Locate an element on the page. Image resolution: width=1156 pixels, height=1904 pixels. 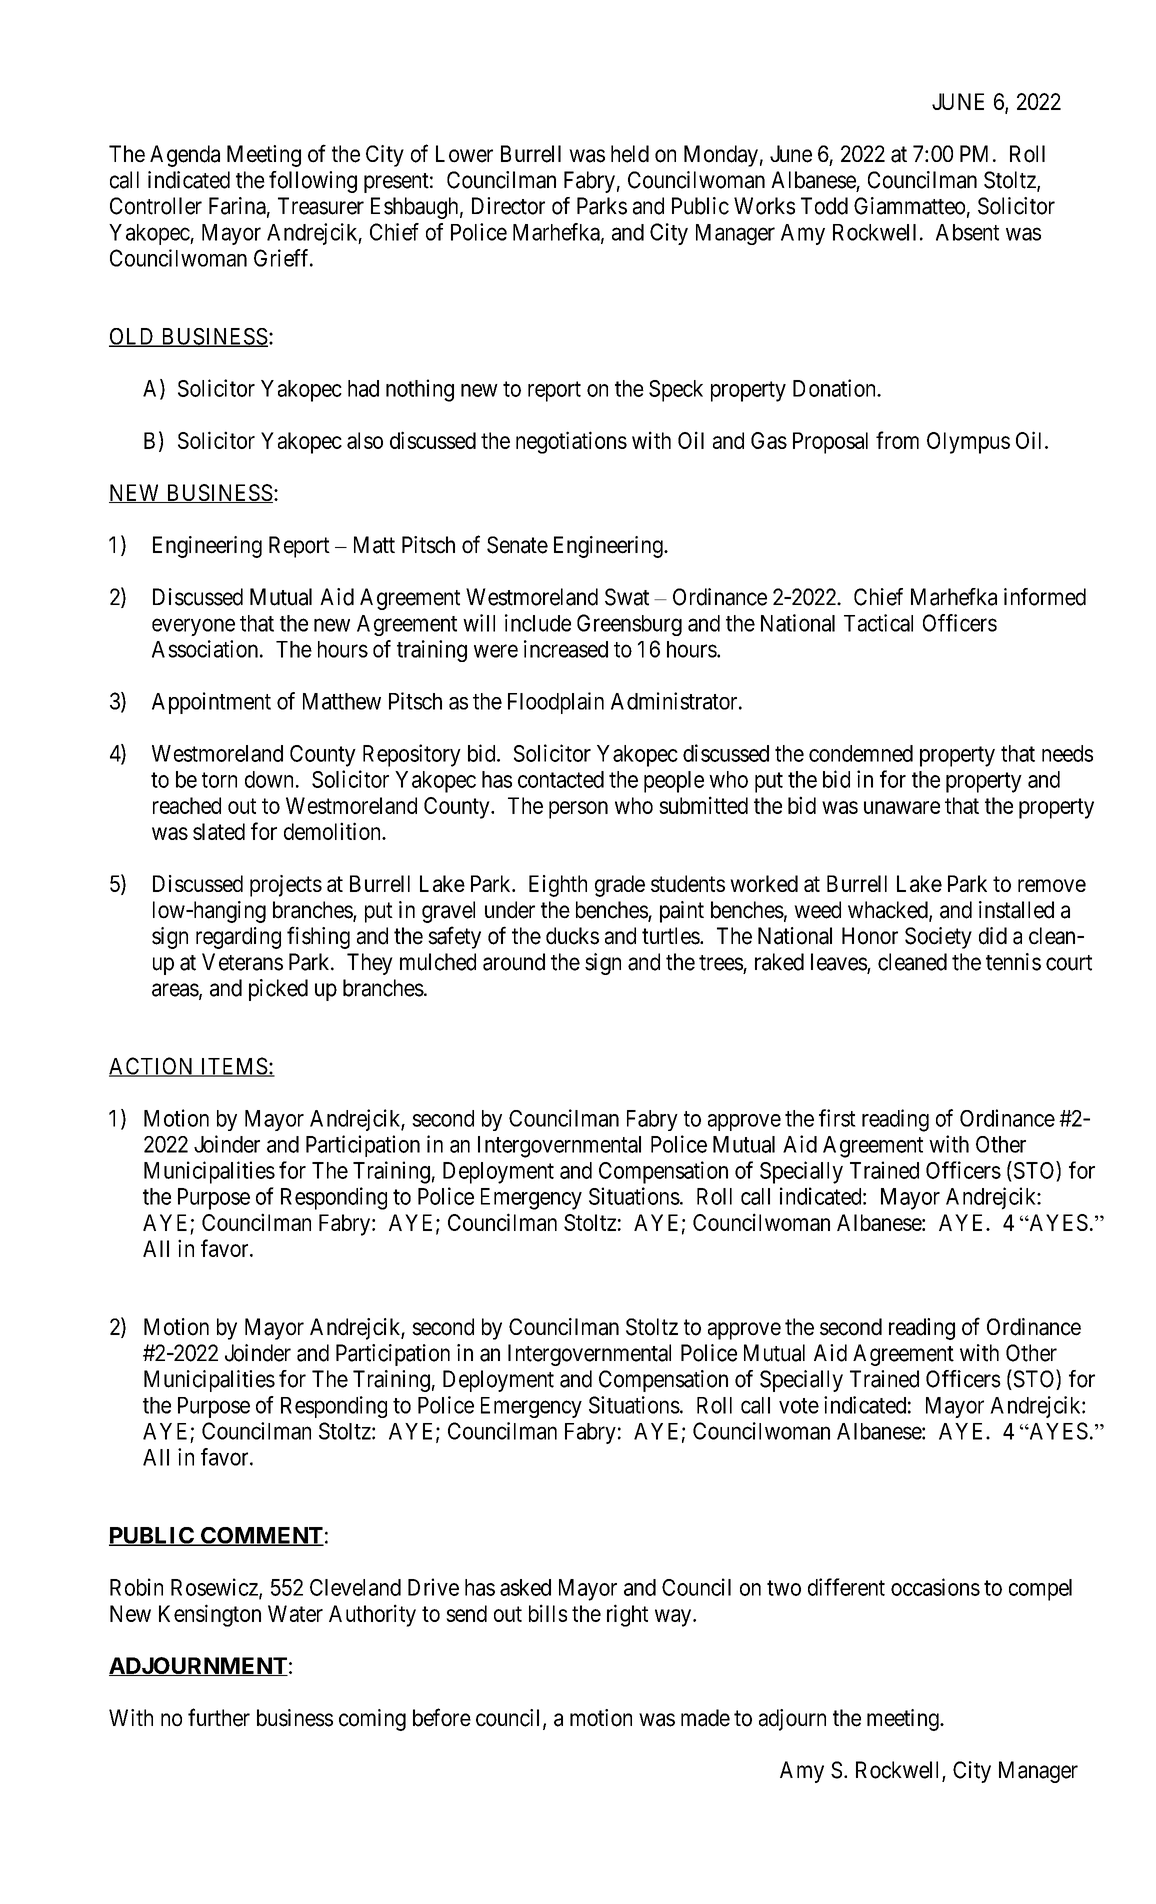
regarding is located at coordinates (238, 938).
